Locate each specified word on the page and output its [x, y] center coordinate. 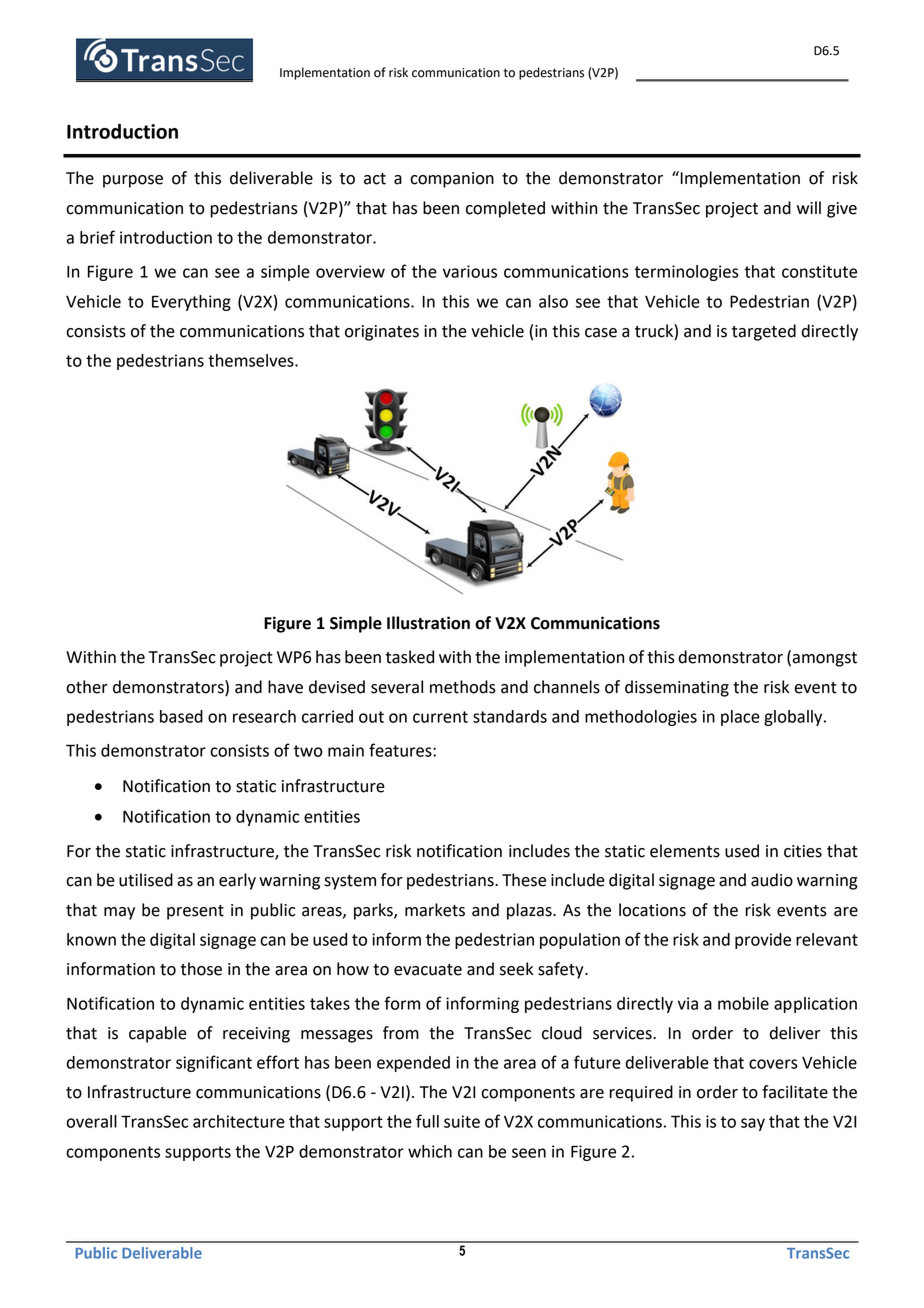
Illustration [428, 623]
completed [505, 209]
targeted [764, 332]
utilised [146, 880]
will [809, 207]
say [753, 1124]
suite [462, 1121]
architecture [239, 1121]
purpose [133, 181]
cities [803, 851]
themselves [252, 360]
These [524, 880]
